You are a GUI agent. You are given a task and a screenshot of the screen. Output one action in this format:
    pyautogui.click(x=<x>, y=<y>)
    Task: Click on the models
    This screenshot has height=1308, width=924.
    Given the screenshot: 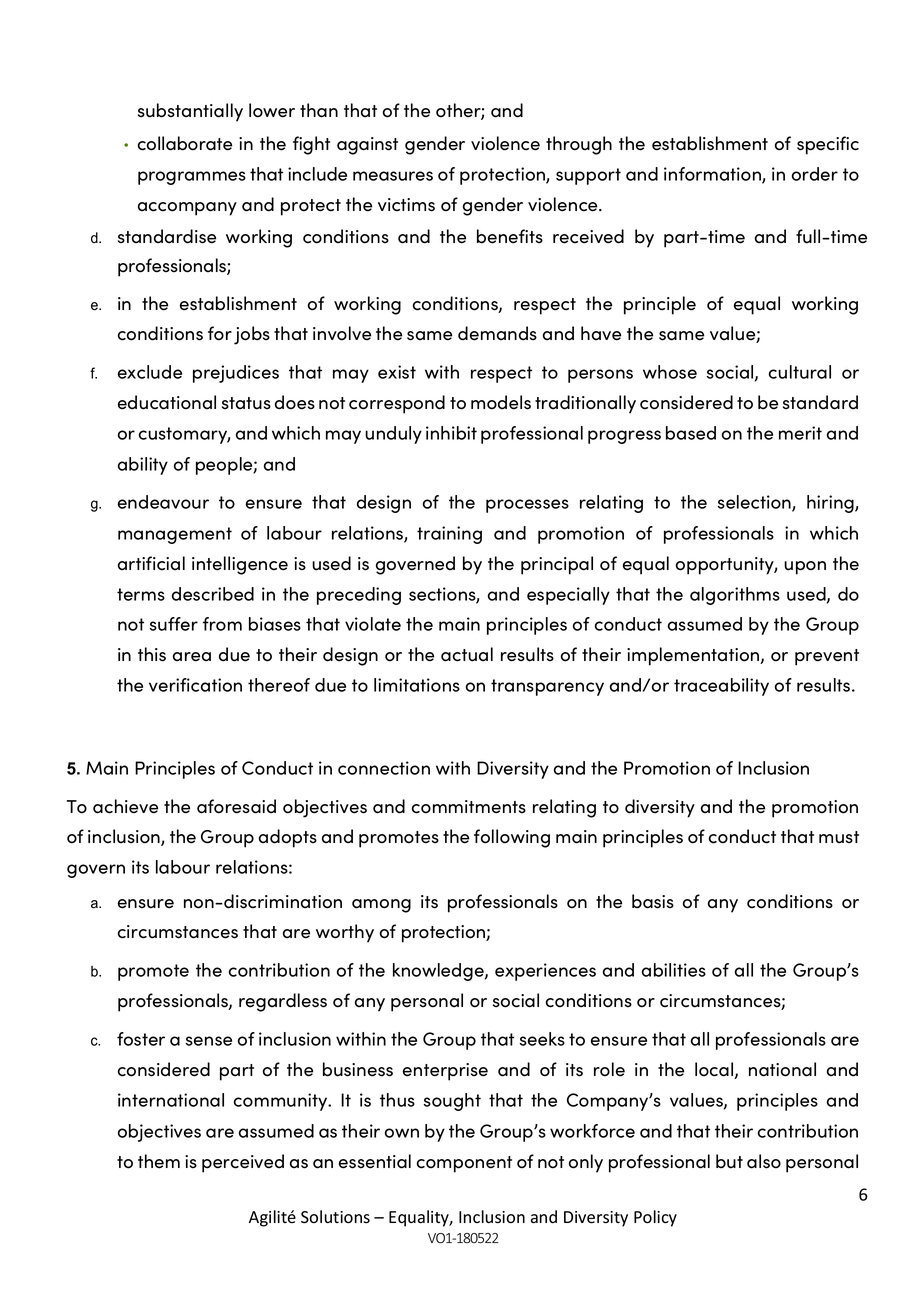 What is the action you would take?
    pyautogui.click(x=501, y=402)
